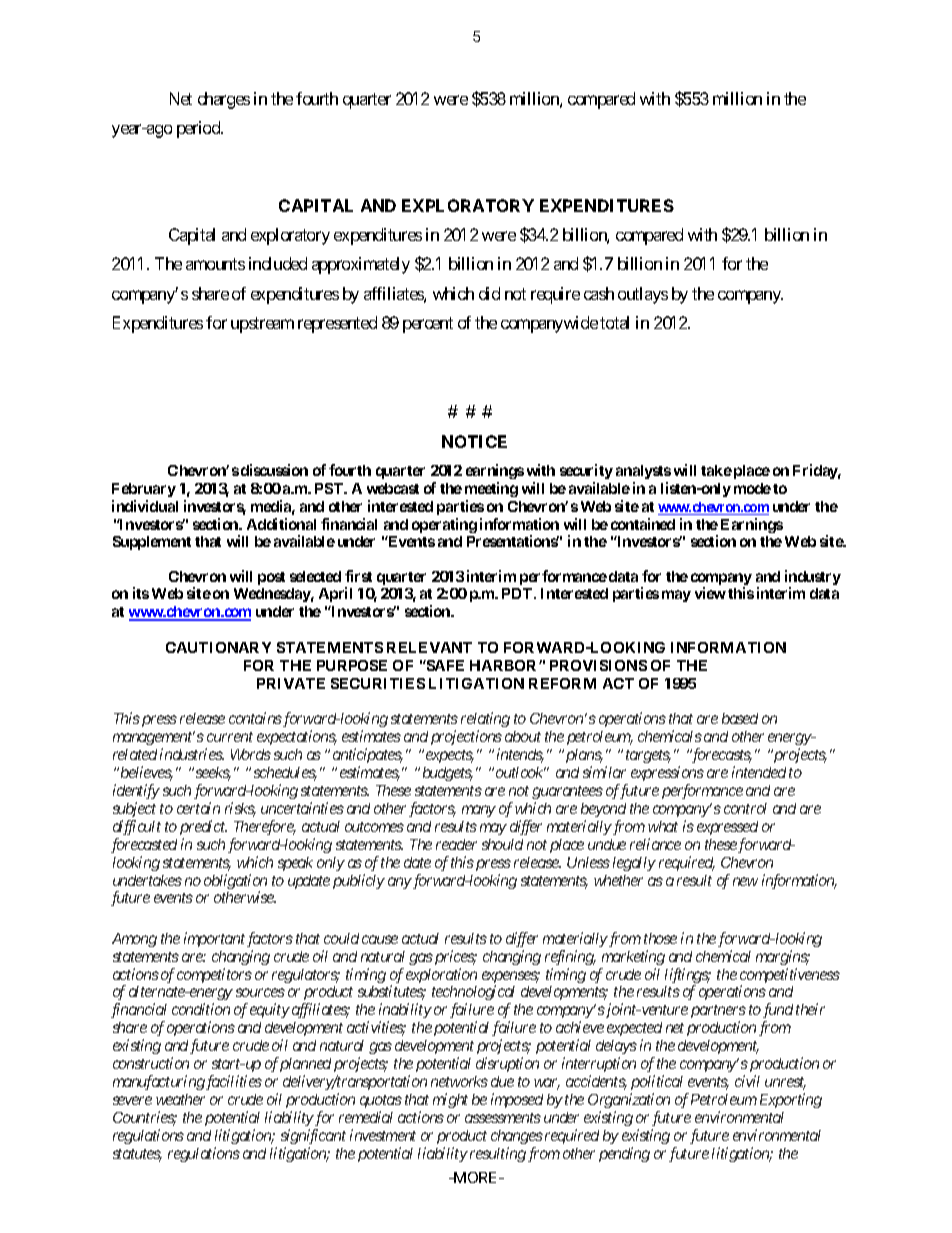  What do you see at coordinates (747, 1081) in the document?
I see `civil` at bounding box center [747, 1081].
